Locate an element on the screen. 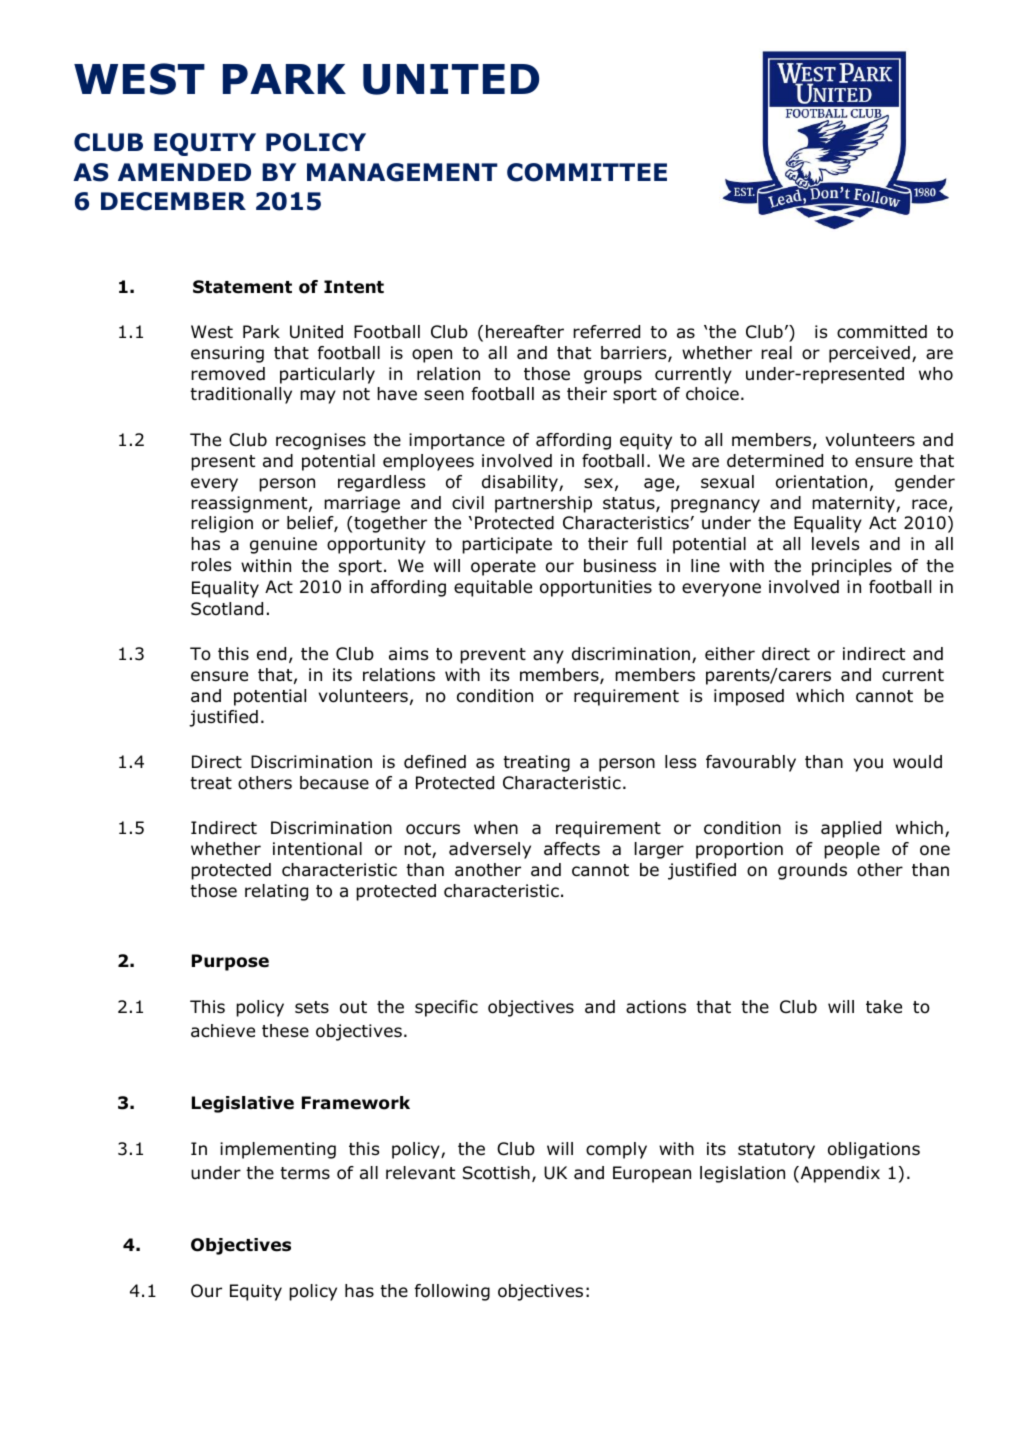  relating is located at coordinates (276, 892).
